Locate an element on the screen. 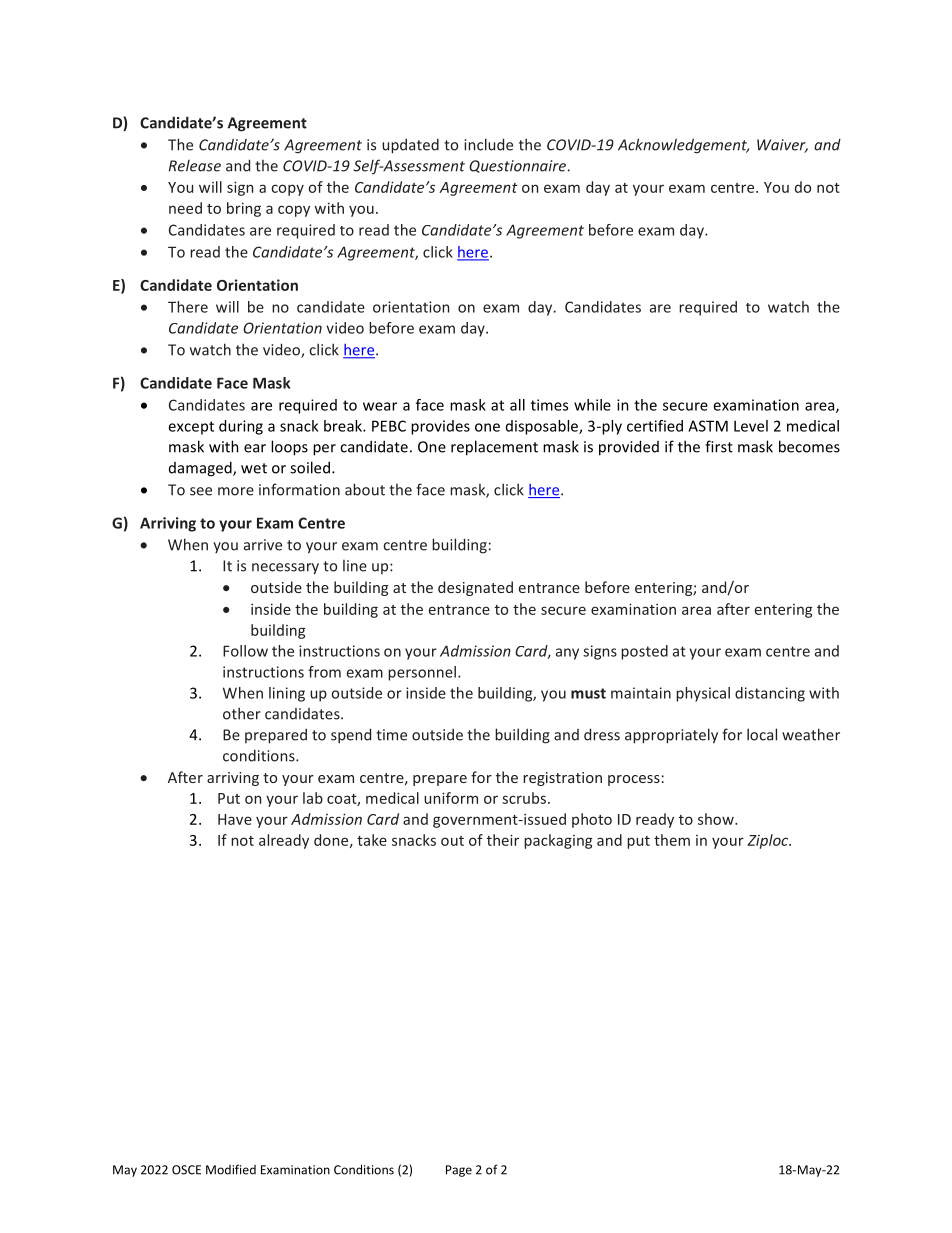  any is located at coordinates (567, 654).
